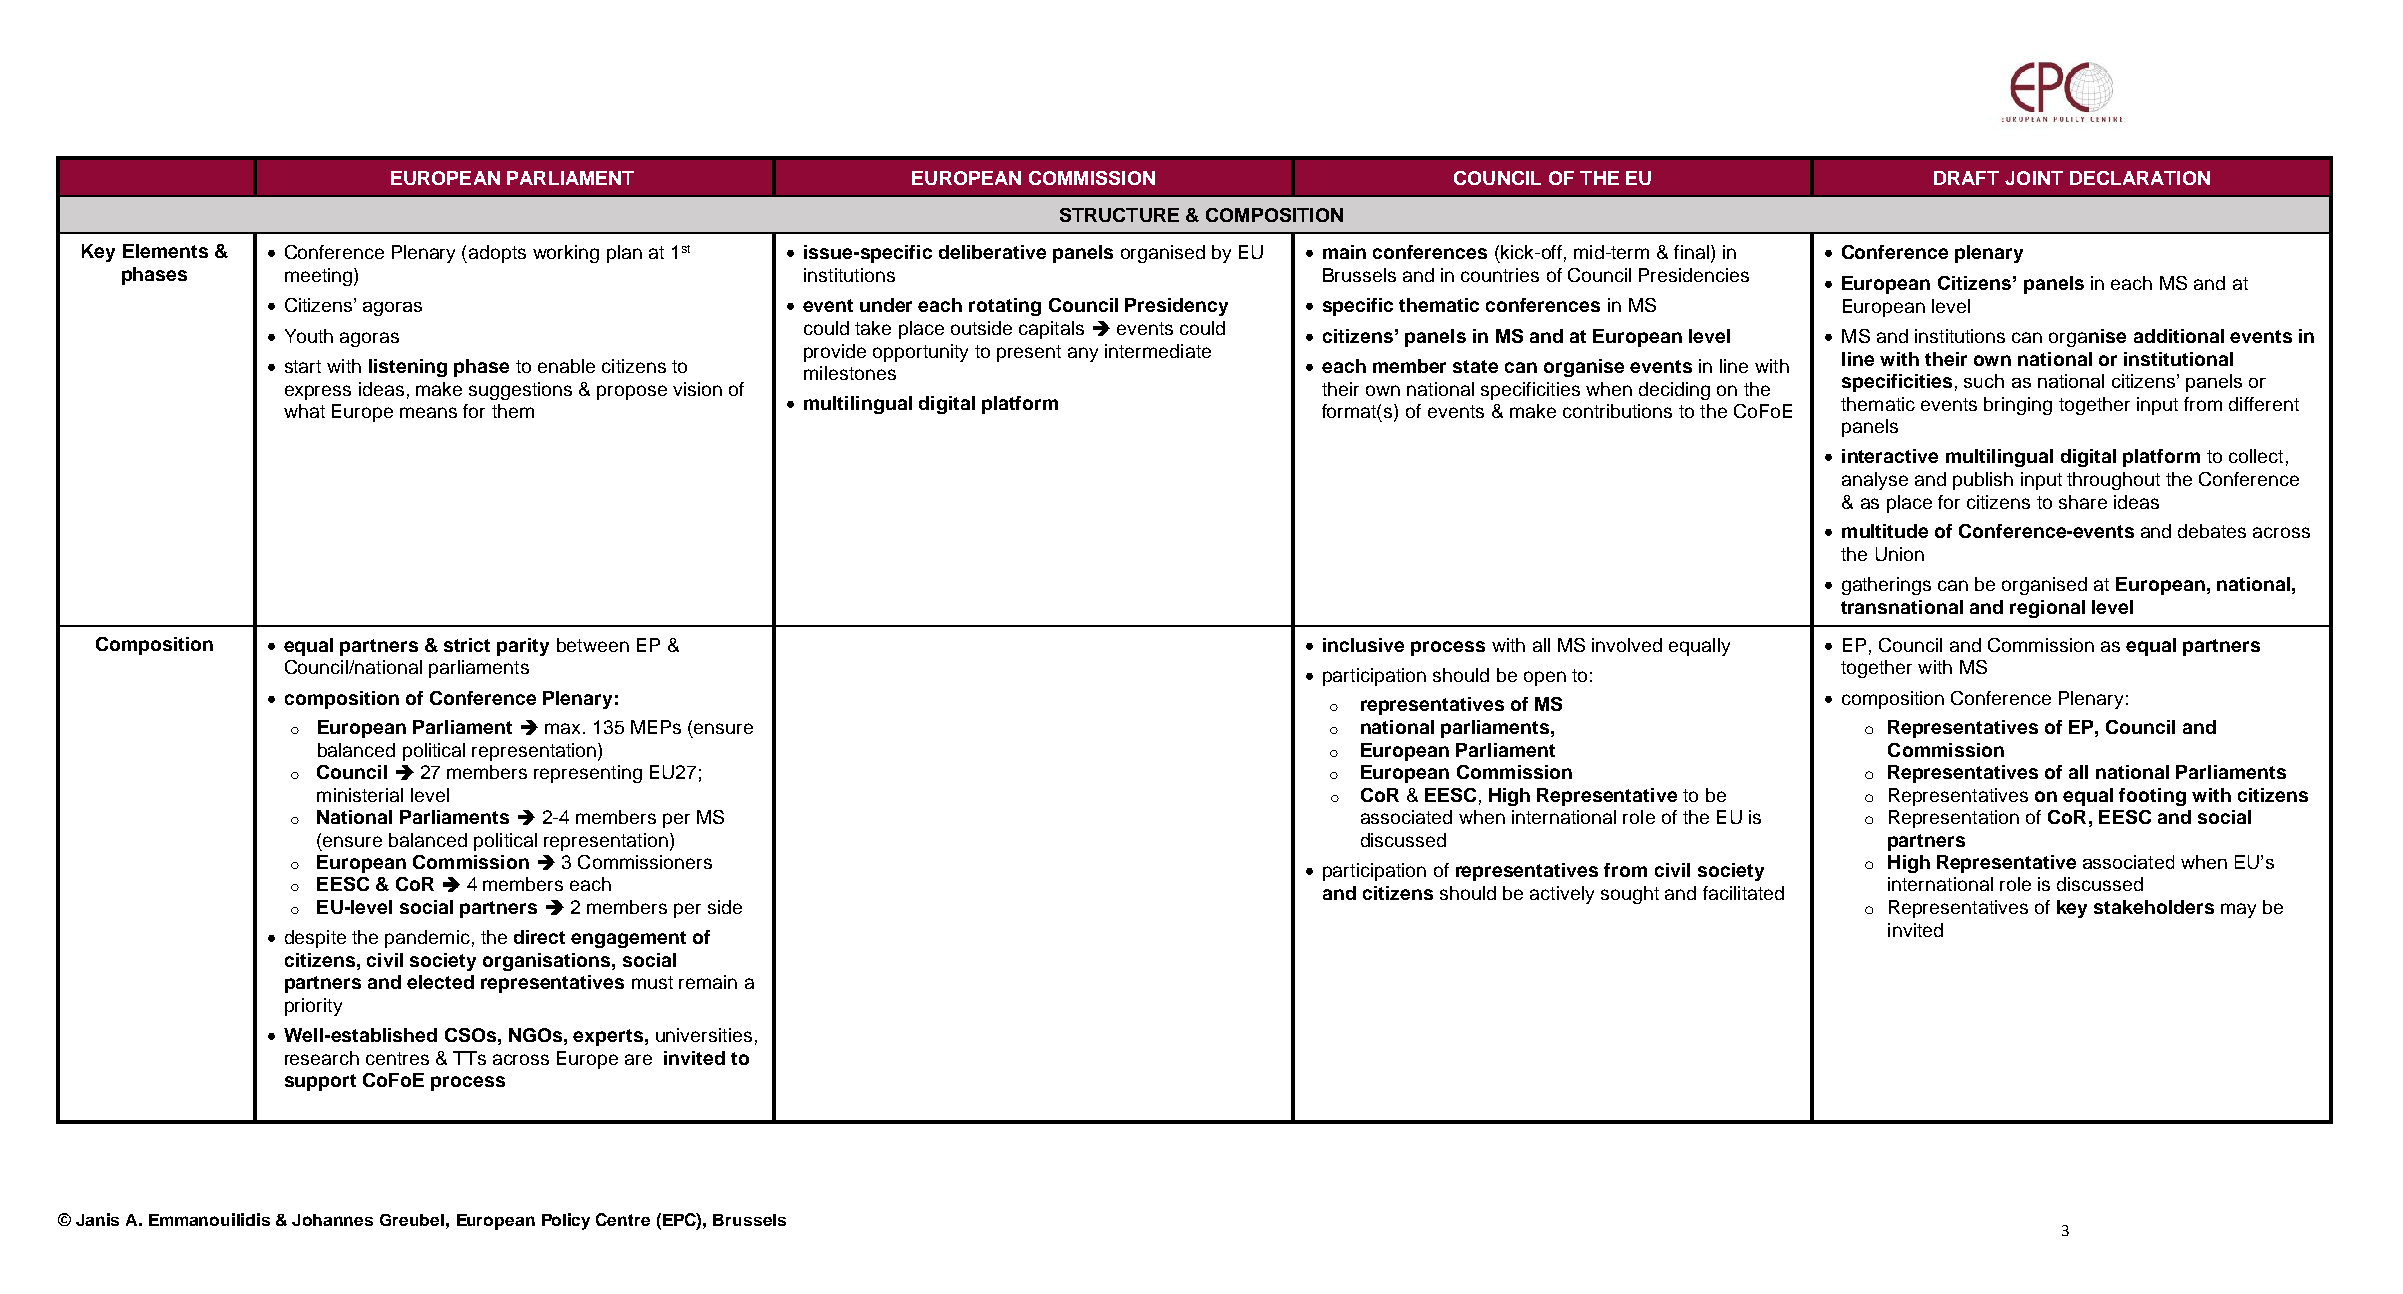  Describe the element at coordinates (304, 411) in the image. I see `what` at that location.
